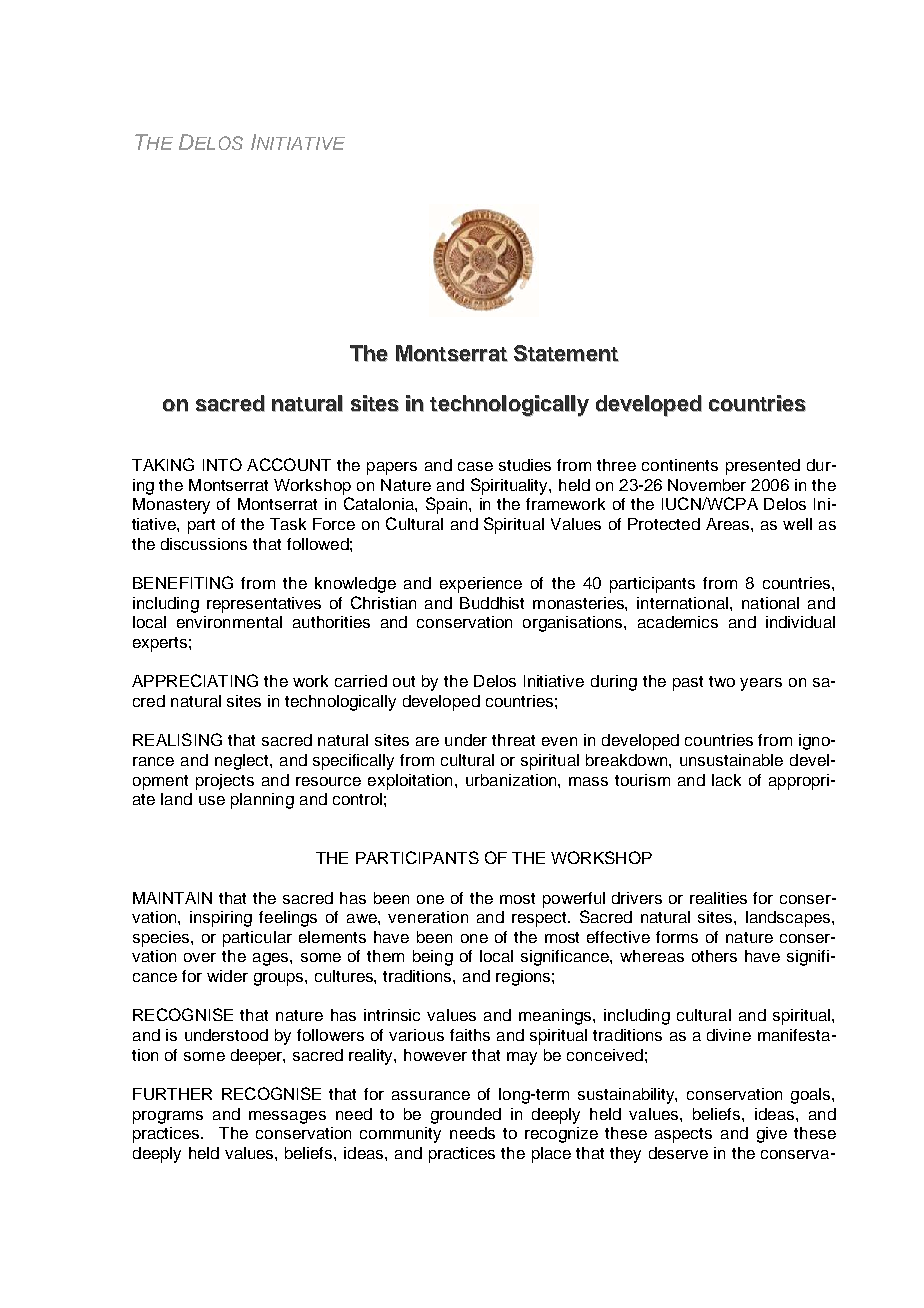  What do you see at coordinates (168, 1117) in the image?
I see `programs` at bounding box center [168, 1117].
